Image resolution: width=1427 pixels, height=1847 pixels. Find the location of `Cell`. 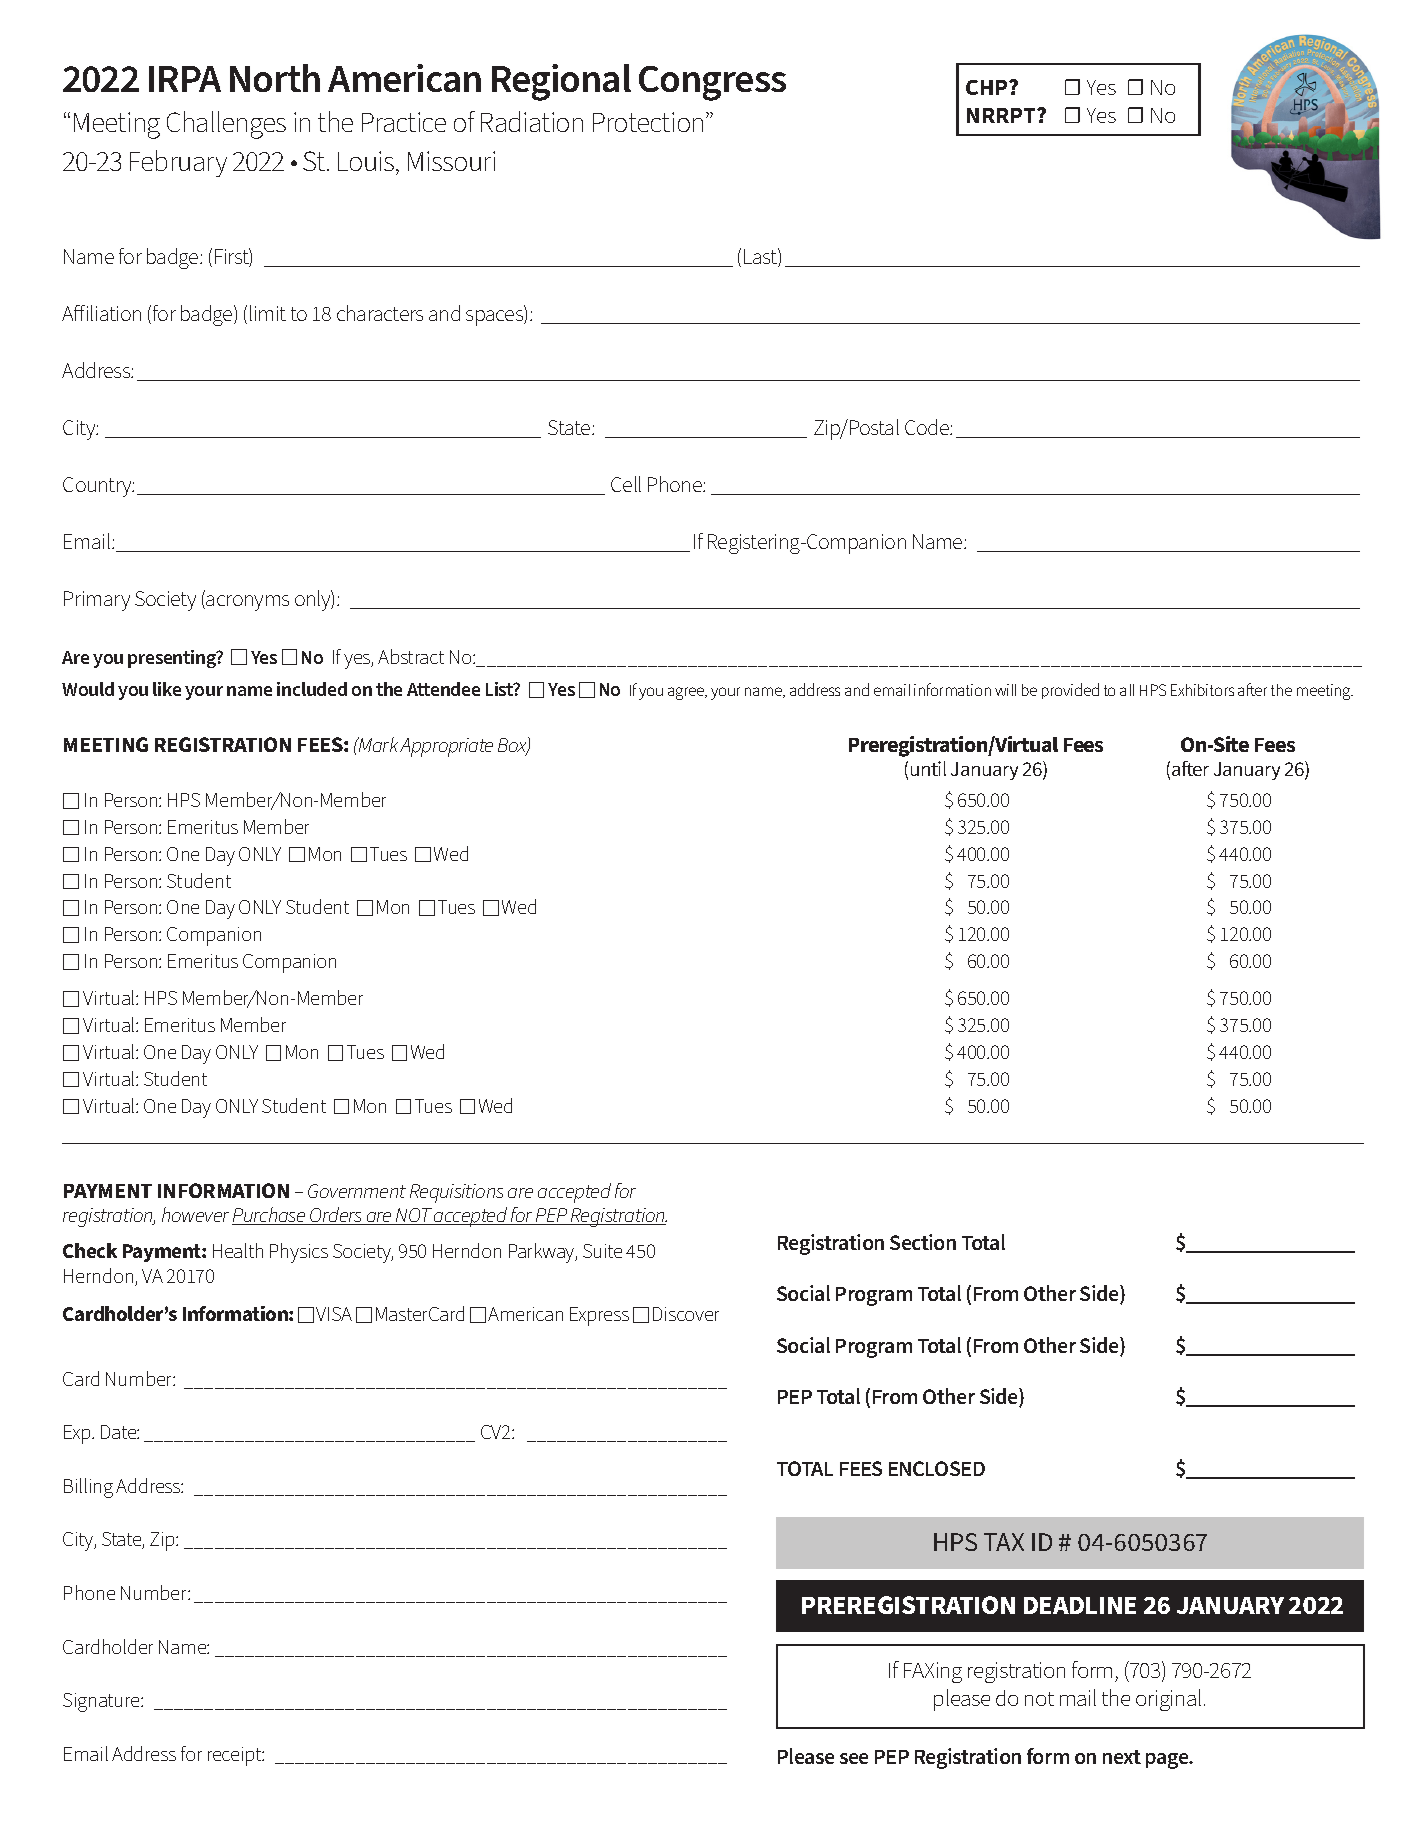

Cell is located at coordinates (626, 484).
